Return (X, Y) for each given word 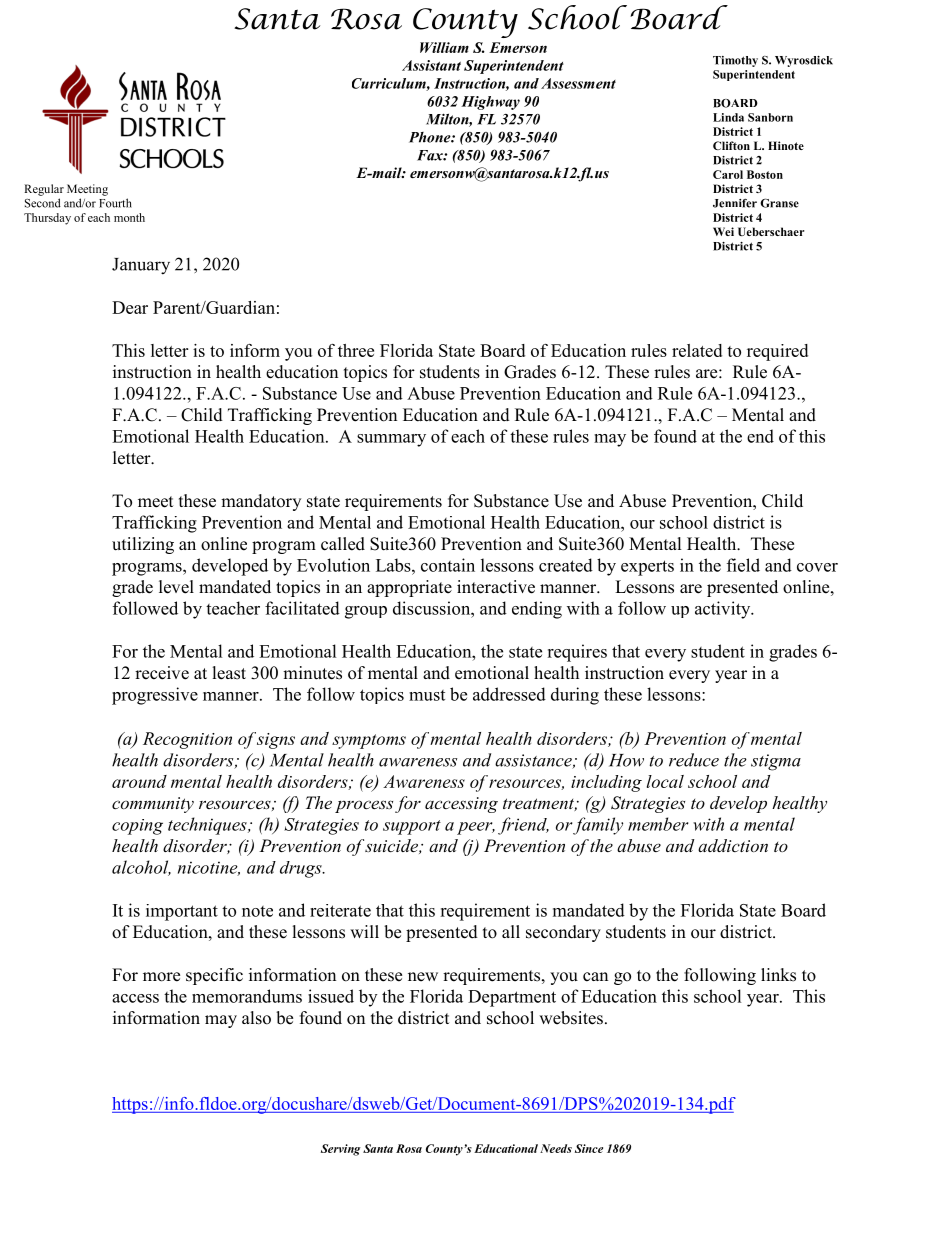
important (182, 912)
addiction (733, 845)
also (256, 1018)
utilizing (143, 545)
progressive (155, 696)
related (697, 350)
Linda (728, 117)
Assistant (431, 65)
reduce (694, 760)
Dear (130, 307)
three (356, 350)
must (427, 695)
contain (448, 565)
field (743, 565)
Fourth (115, 203)
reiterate (340, 910)
